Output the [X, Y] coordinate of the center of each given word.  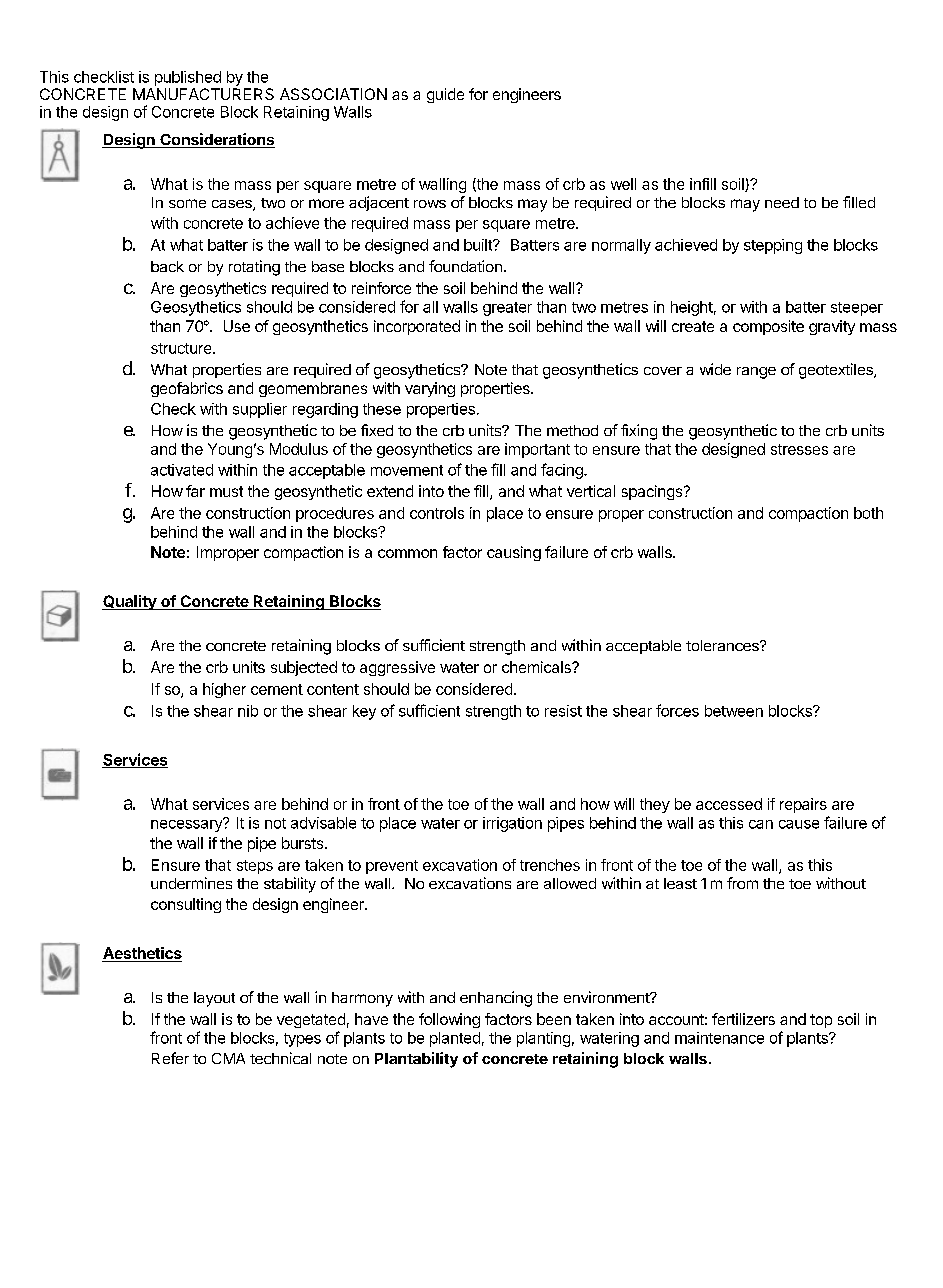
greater [507, 309]
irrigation [512, 824]
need [782, 202]
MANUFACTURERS [203, 94]
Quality [130, 602]
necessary [187, 825]
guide [445, 95]
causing [514, 553]
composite [768, 327]
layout [214, 999]
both [868, 513]
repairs [803, 805]
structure [182, 348]
